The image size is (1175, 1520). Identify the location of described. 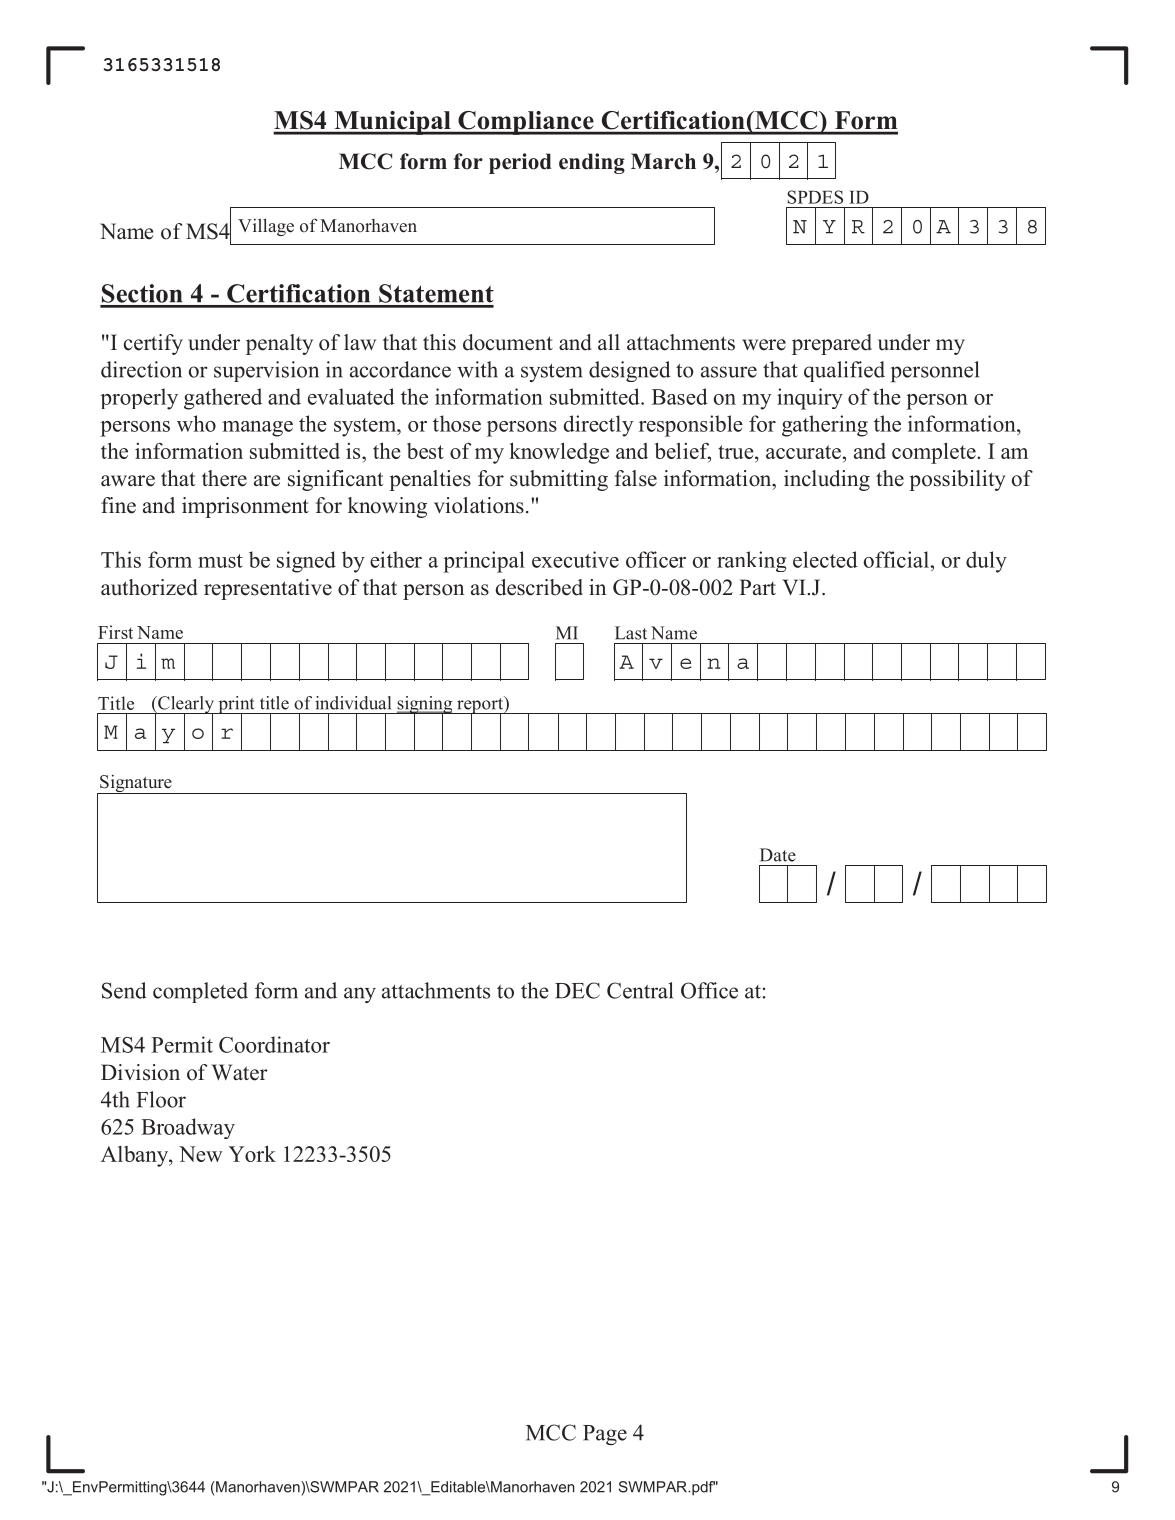
(539, 587).
